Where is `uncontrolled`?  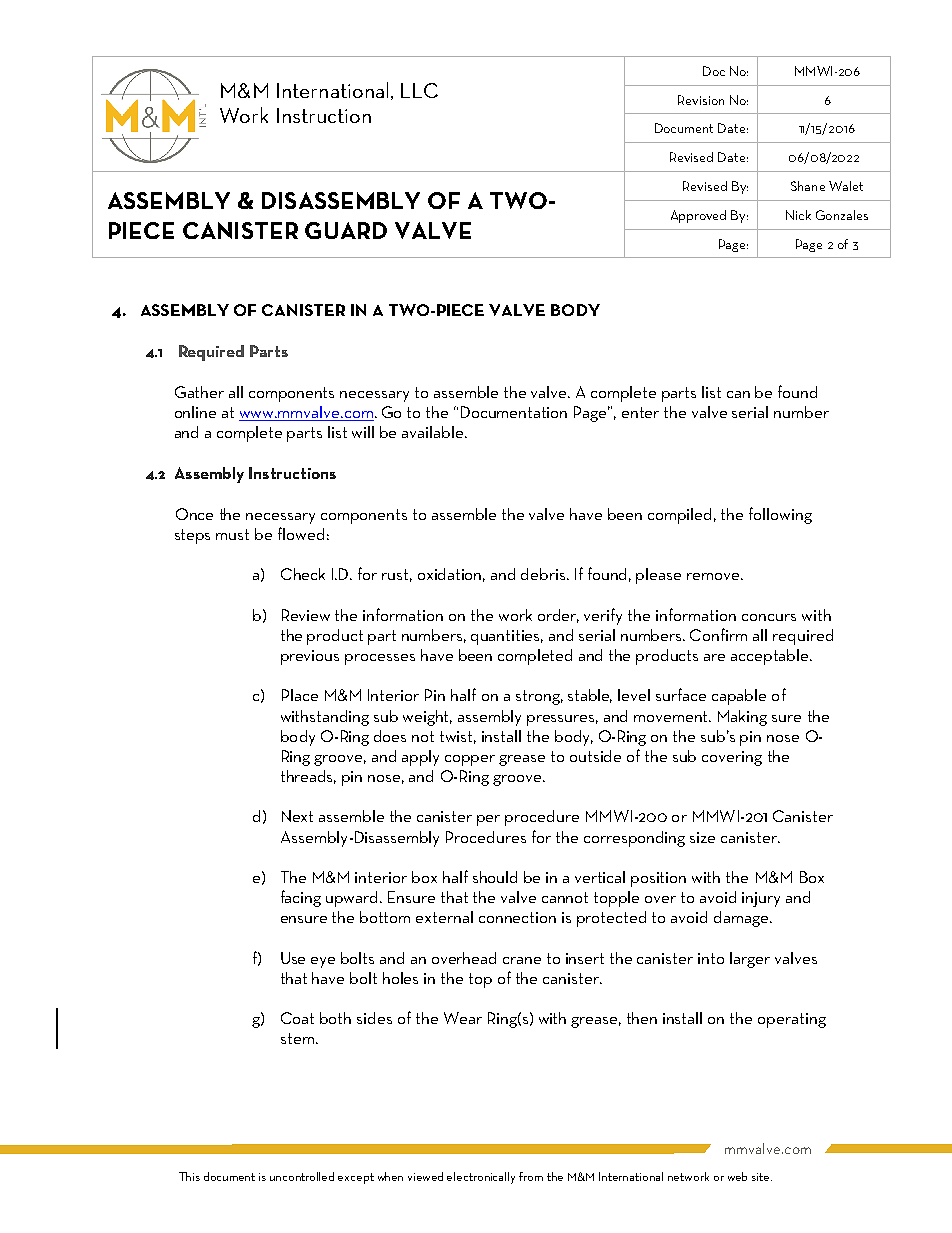
uncontrolled is located at coordinates (302, 1176).
